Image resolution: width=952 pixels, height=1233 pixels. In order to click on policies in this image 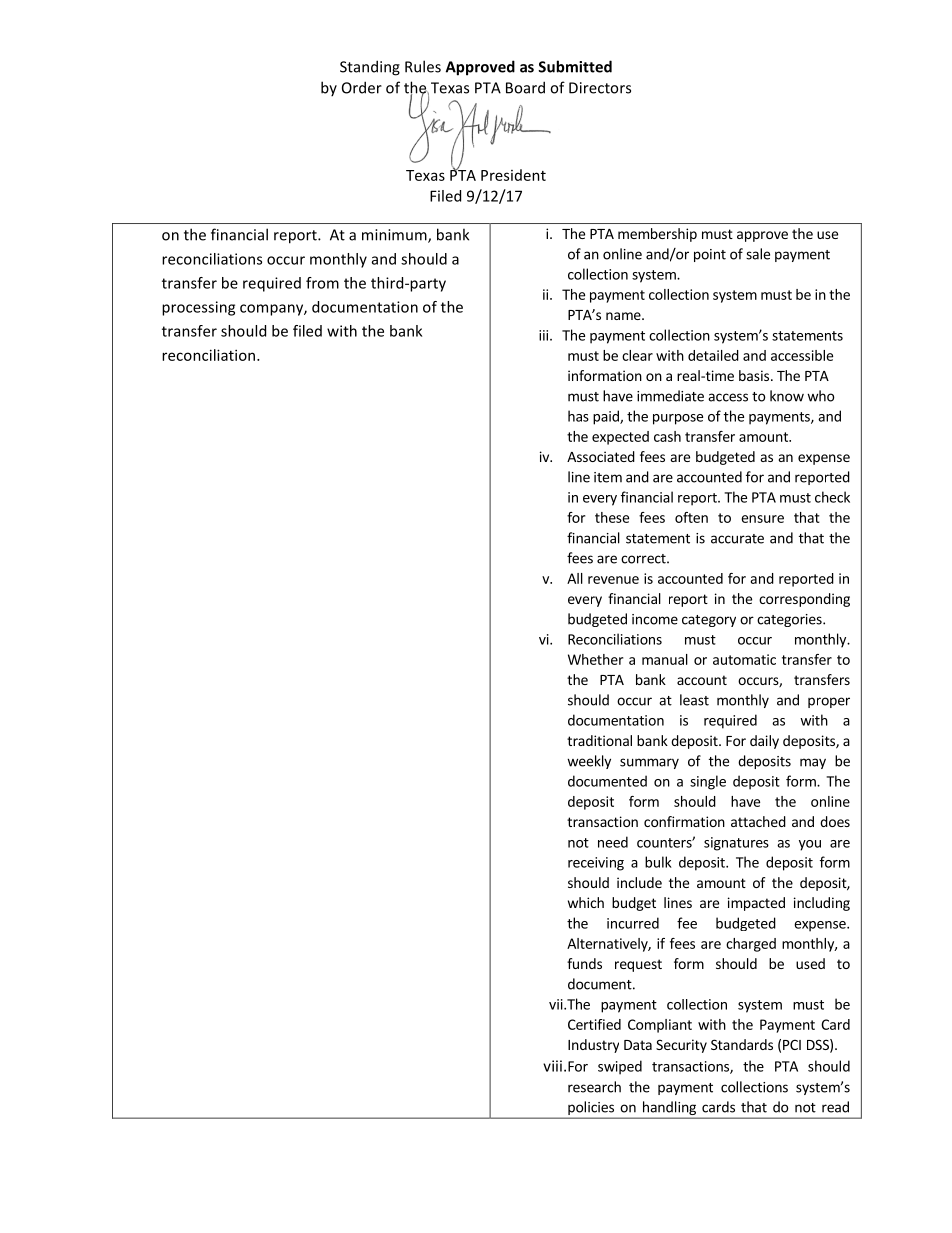, I will do `click(591, 1109)`.
